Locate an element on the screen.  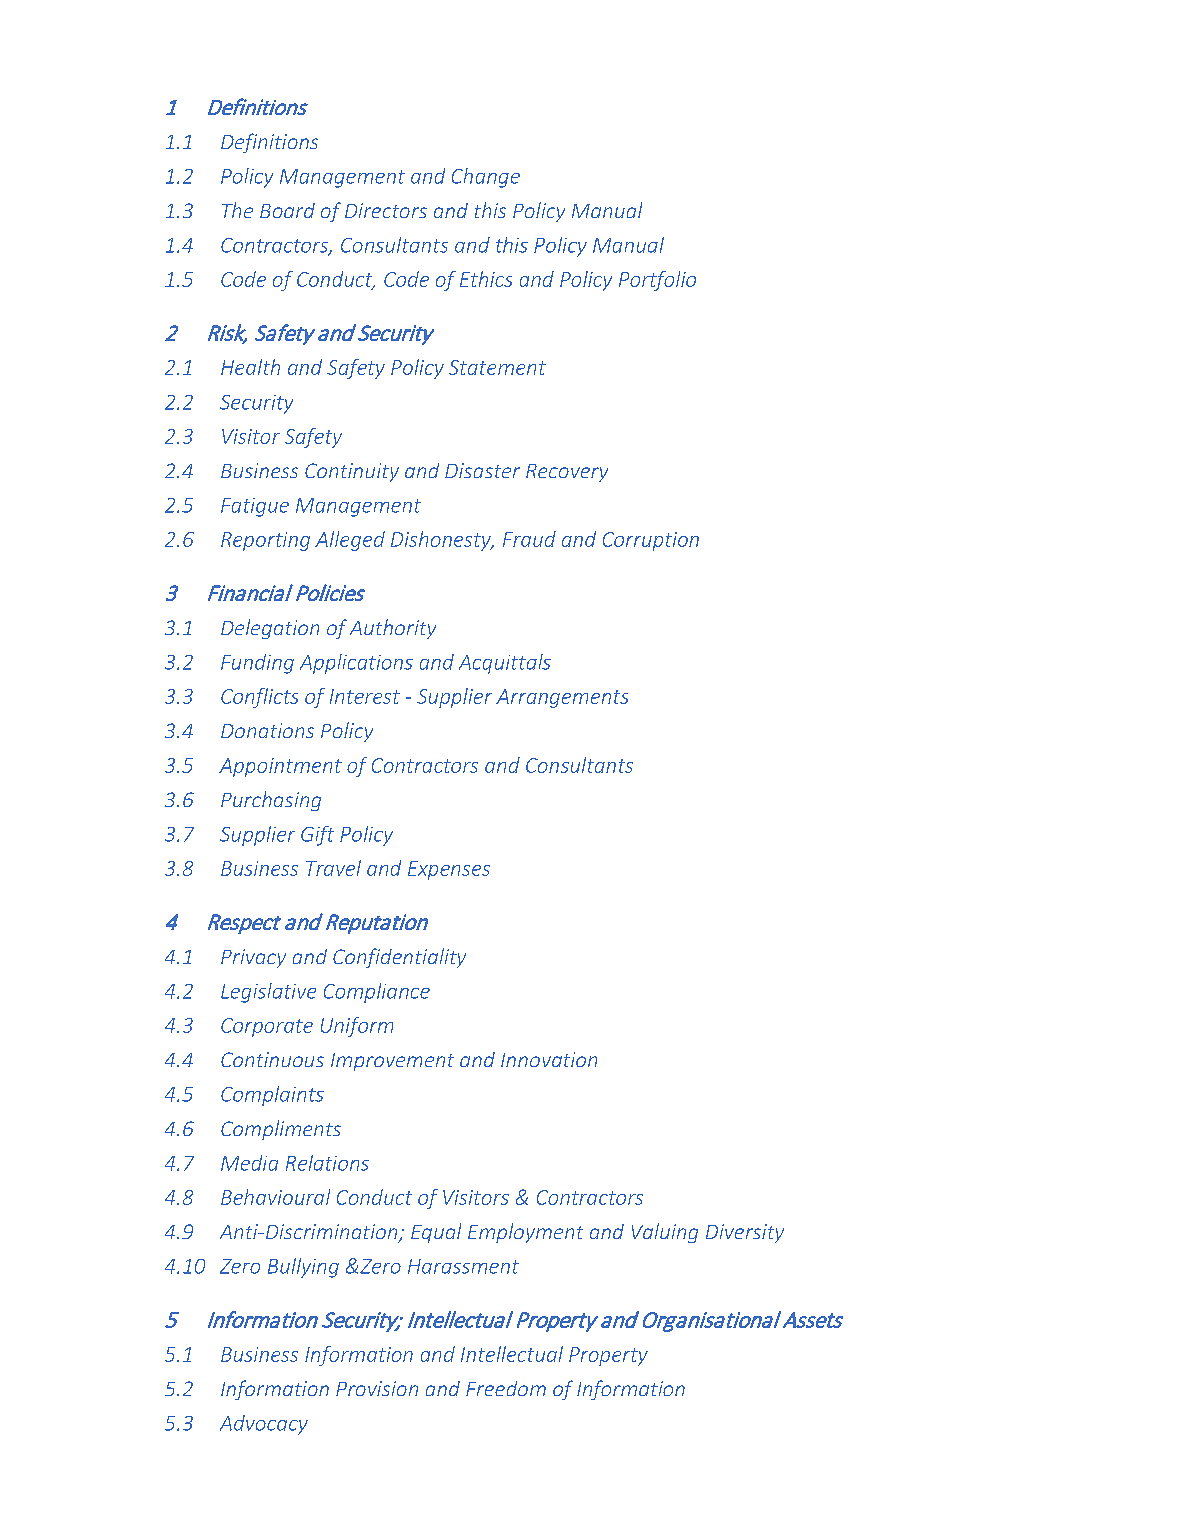
Freedom is located at coordinates (506, 1388).
